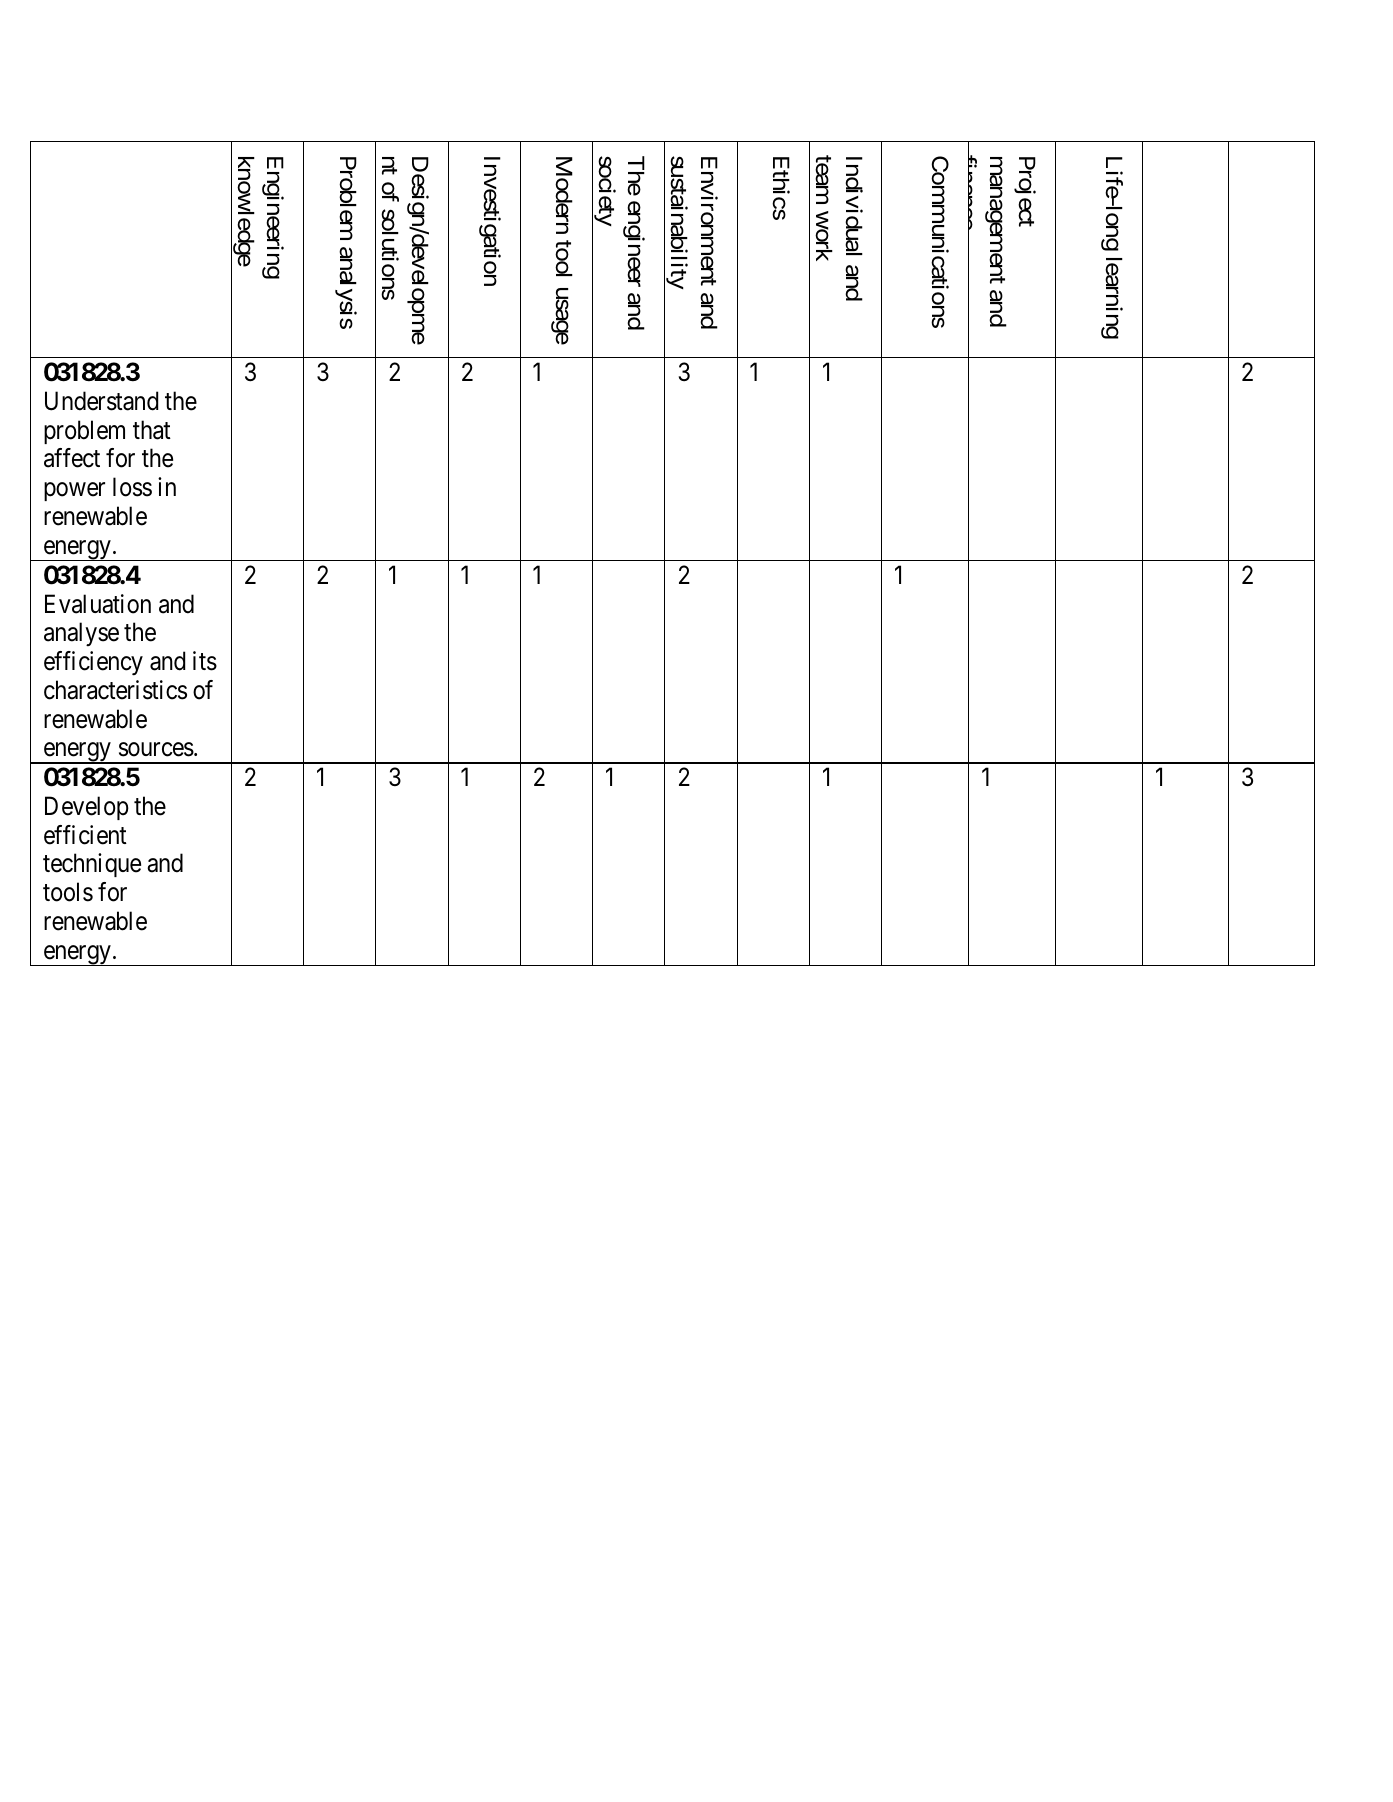  What do you see at coordinates (152, 430) in the screenshot?
I see `that` at bounding box center [152, 430].
